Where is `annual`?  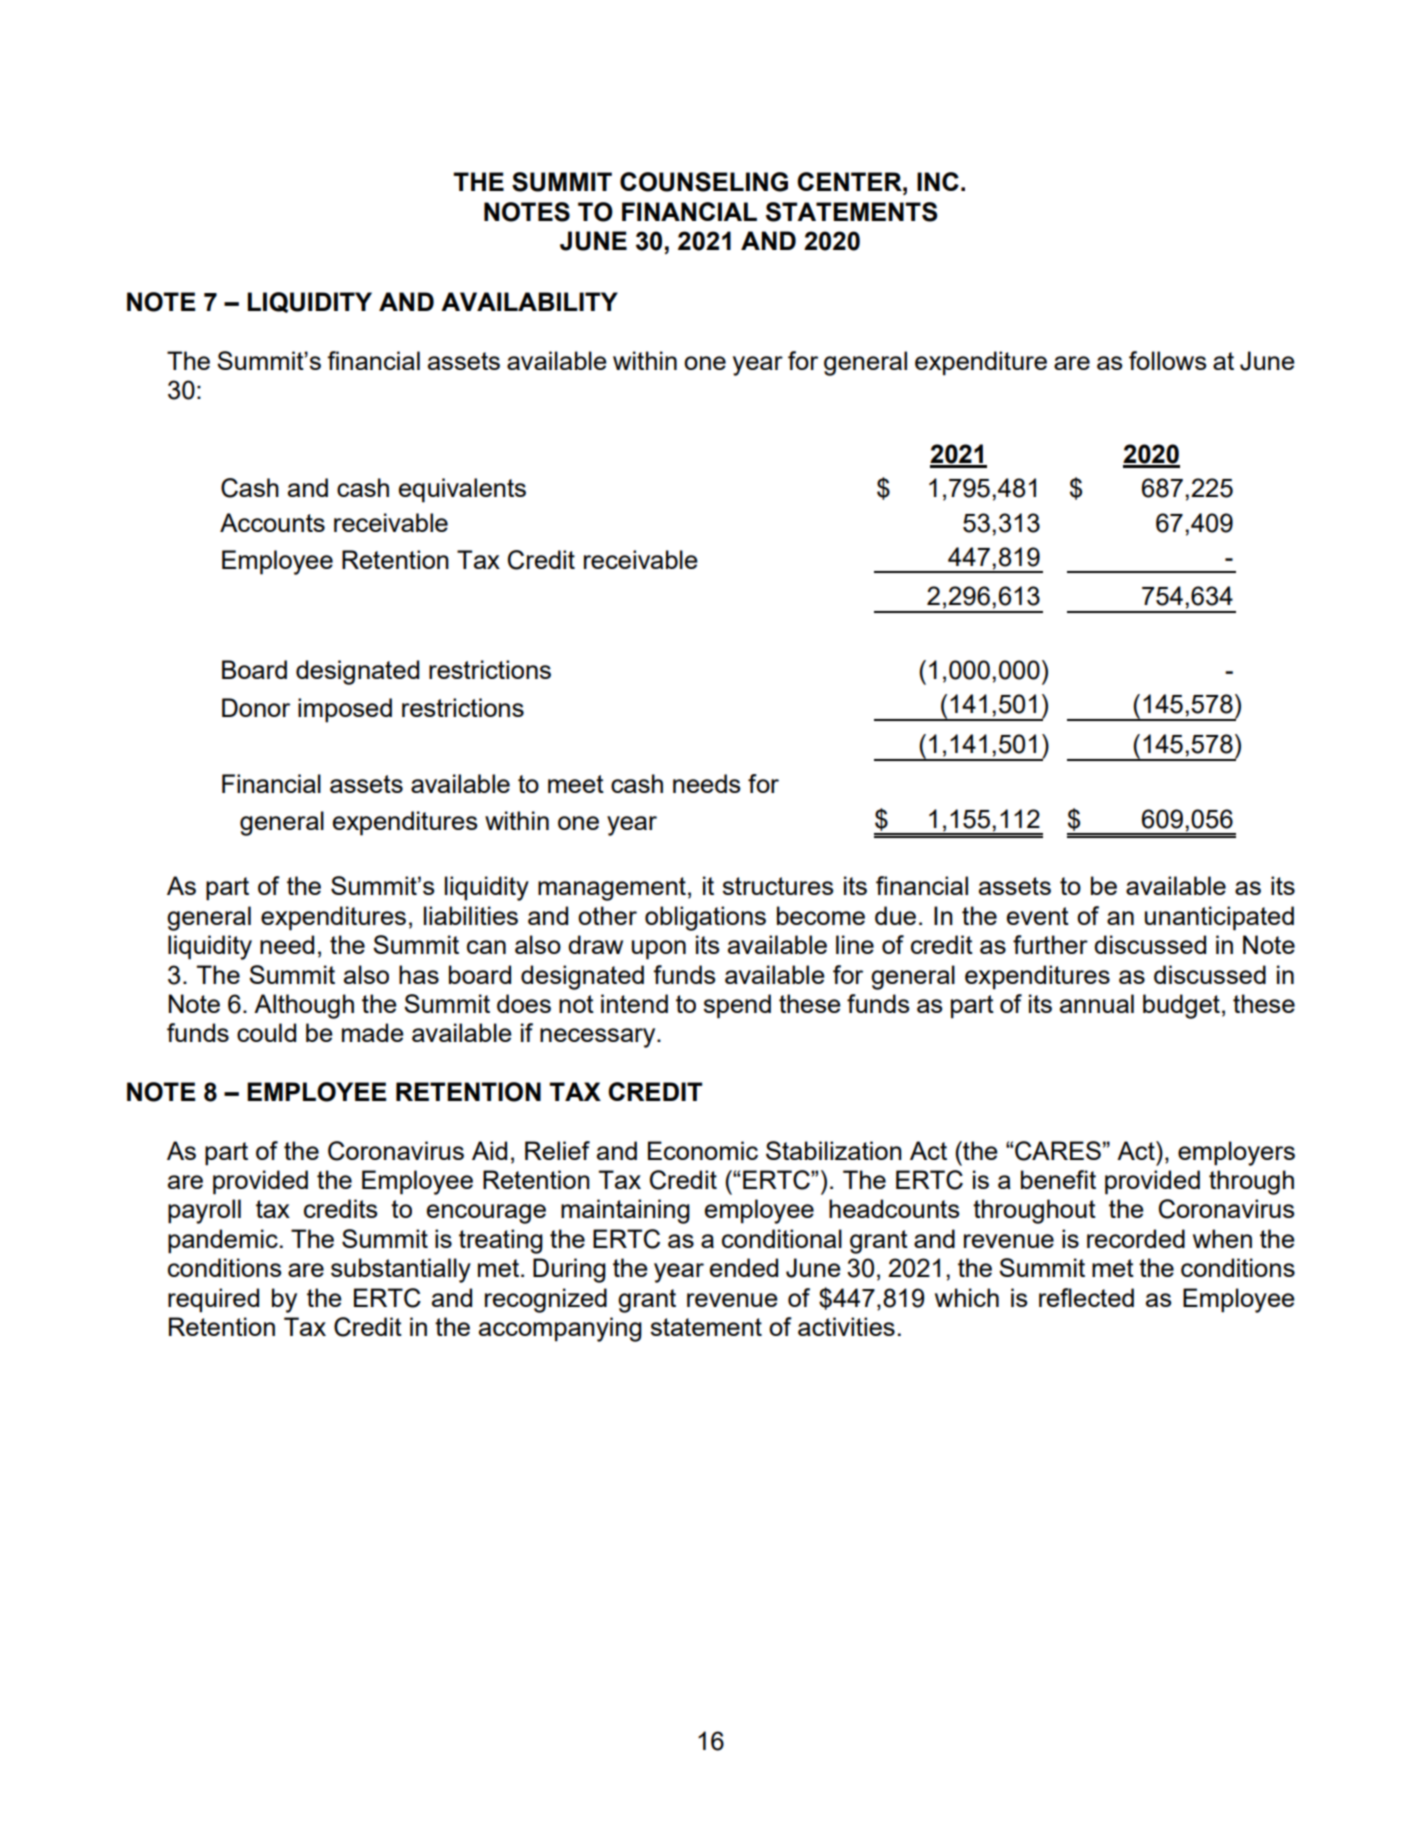
annual is located at coordinates (1097, 1003).
